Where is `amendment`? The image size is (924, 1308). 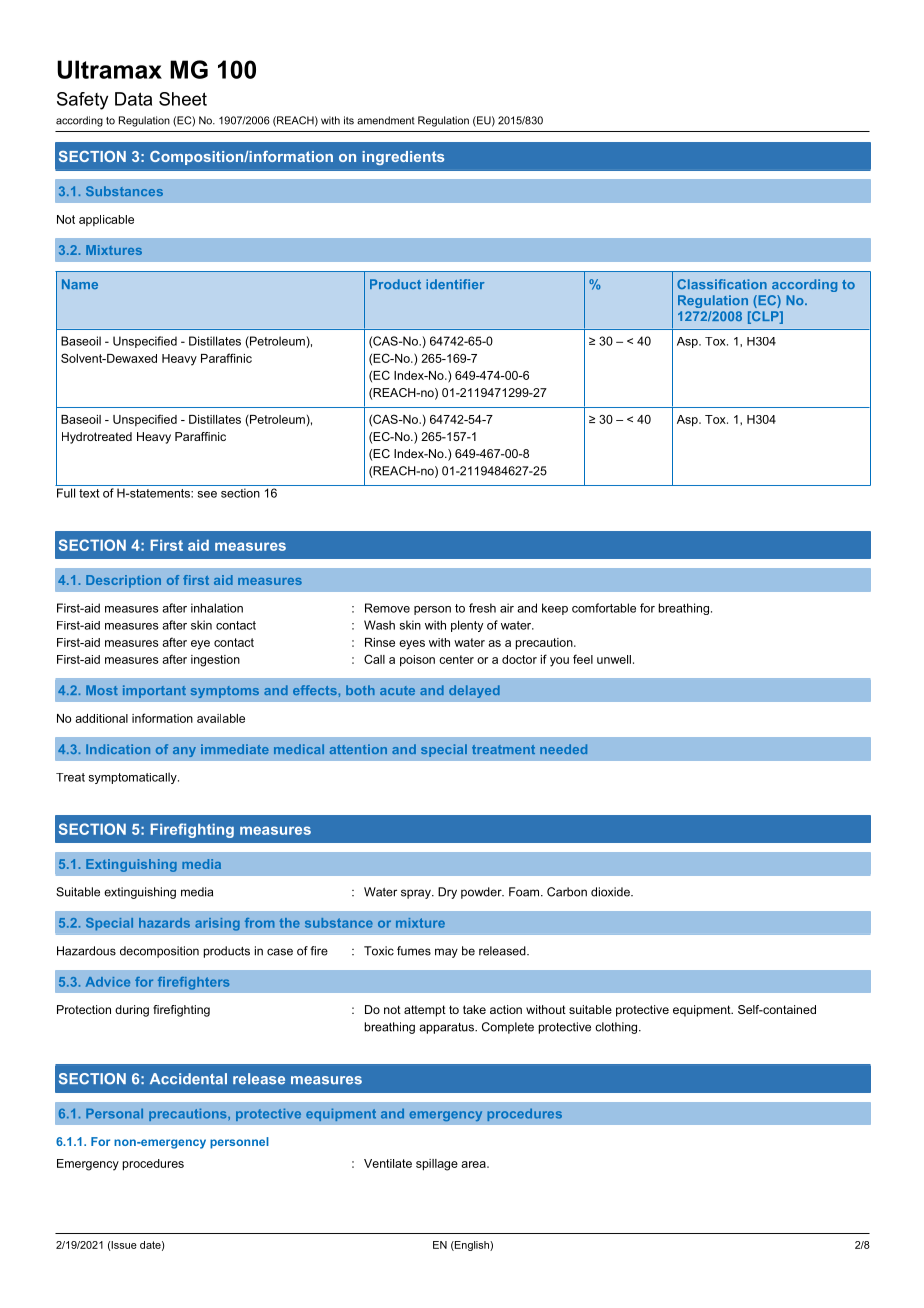 amendment is located at coordinates (386, 120).
